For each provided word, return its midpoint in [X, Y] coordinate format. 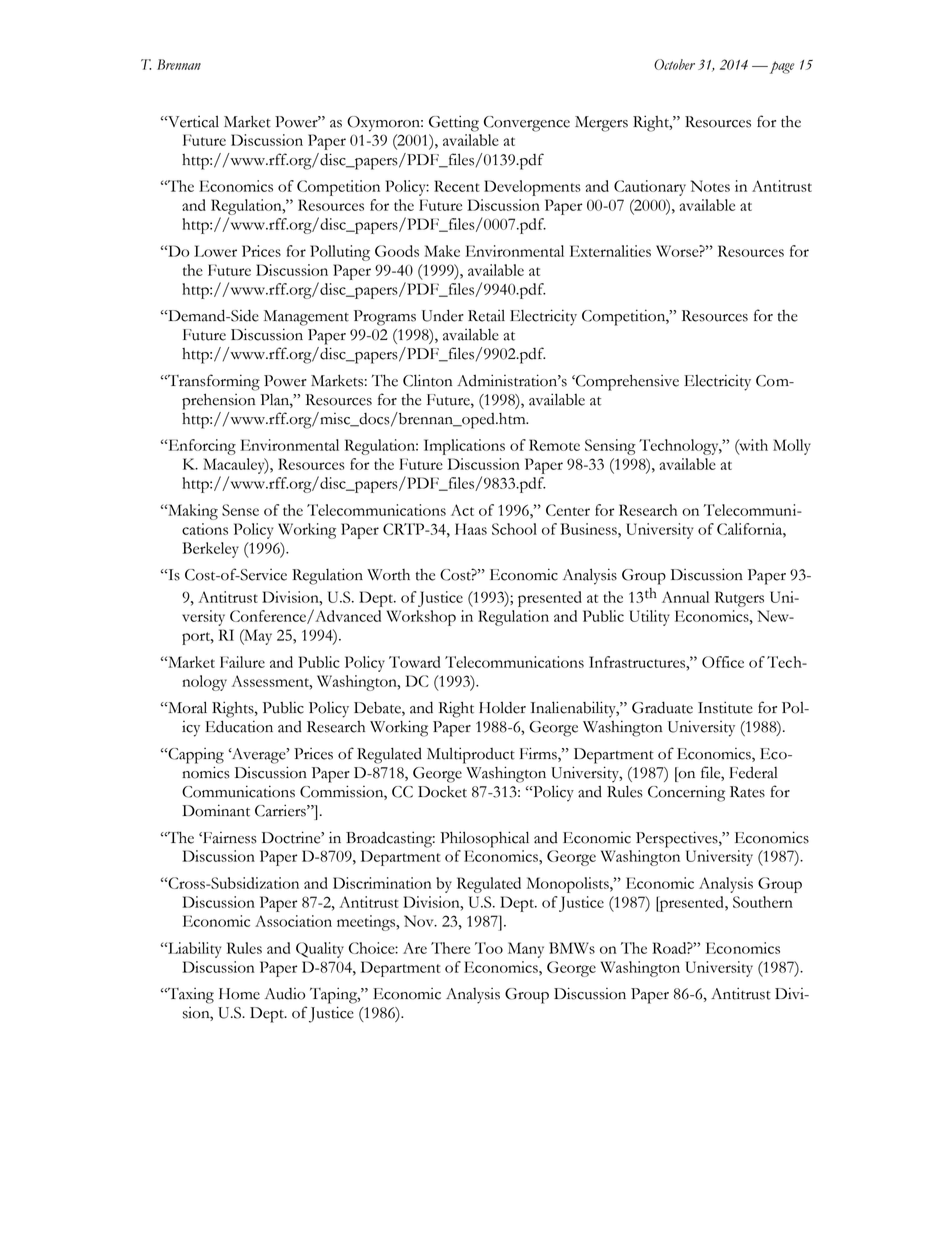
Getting [454, 123]
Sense [240, 510]
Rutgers [739, 599]
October [674, 64]
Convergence [527, 124]
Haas [471, 529]
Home [239, 994]
